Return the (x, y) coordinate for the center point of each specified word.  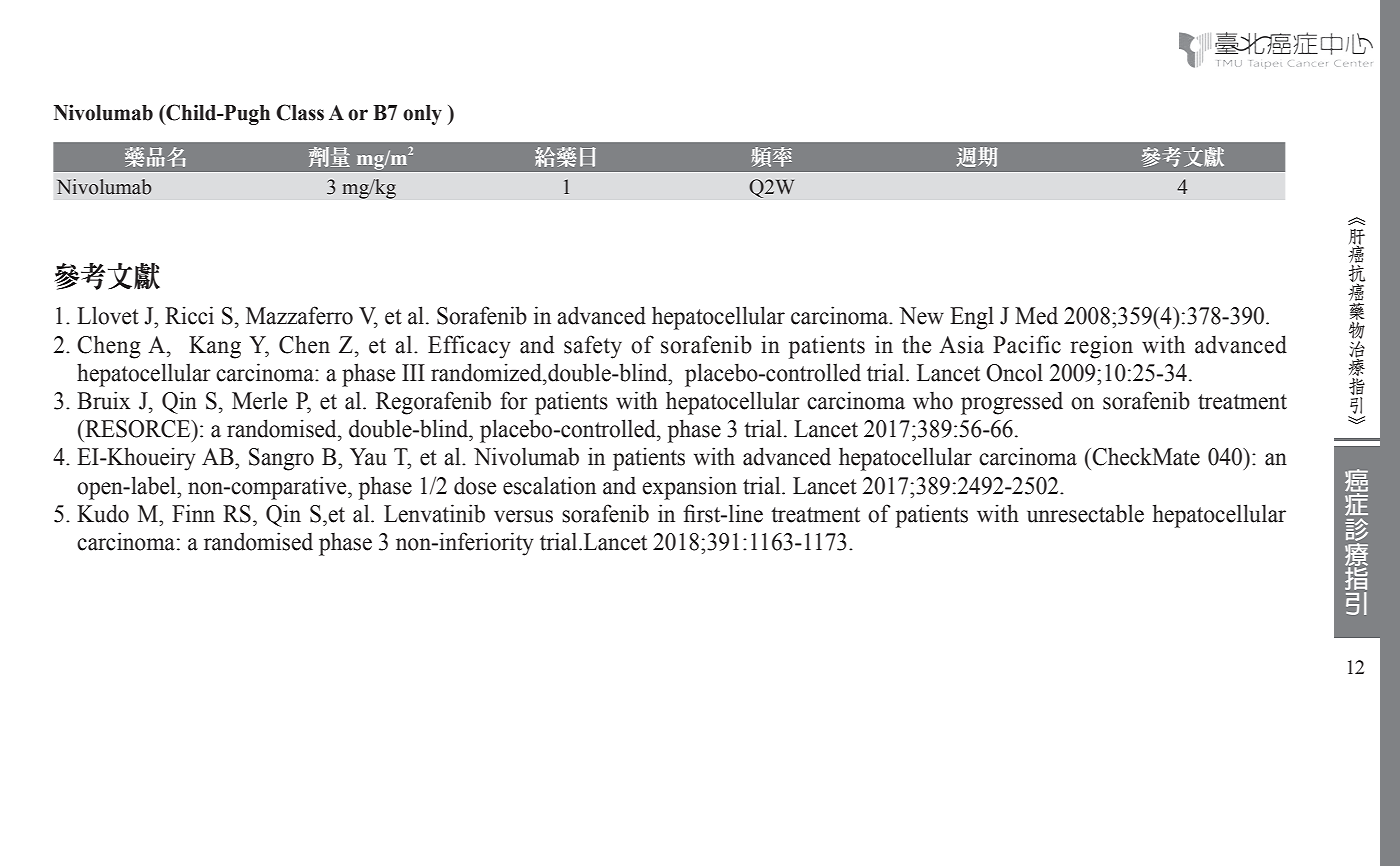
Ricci (189, 315)
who (933, 401)
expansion (689, 488)
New (921, 316)
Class (300, 112)
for (514, 400)
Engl (972, 318)
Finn (193, 513)
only (422, 115)
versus (523, 516)
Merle (259, 400)
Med (1036, 315)
